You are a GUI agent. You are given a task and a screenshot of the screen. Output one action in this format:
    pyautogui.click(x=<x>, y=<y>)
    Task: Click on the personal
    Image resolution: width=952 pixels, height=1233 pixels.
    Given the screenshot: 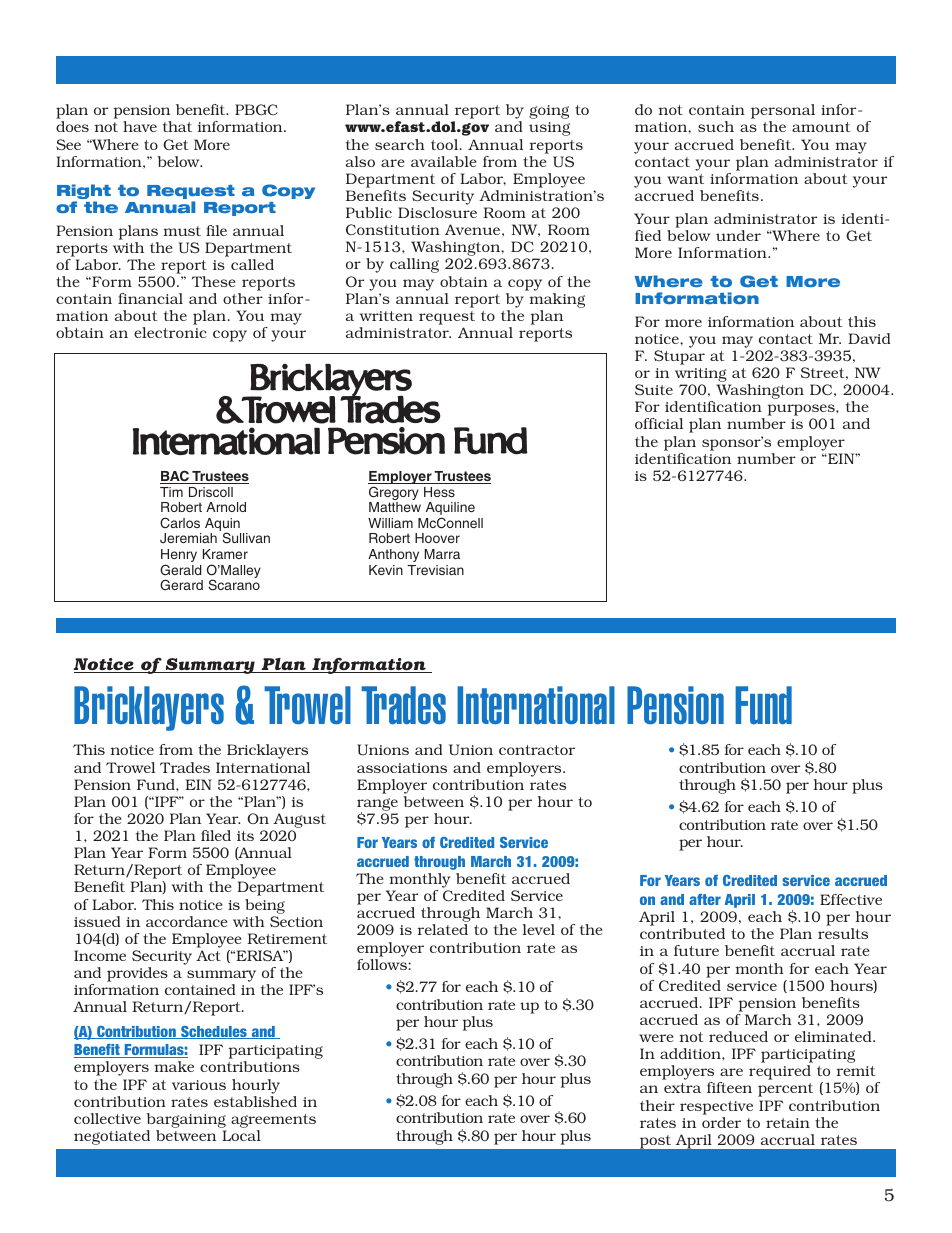 What is the action you would take?
    pyautogui.click(x=783, y=113)
